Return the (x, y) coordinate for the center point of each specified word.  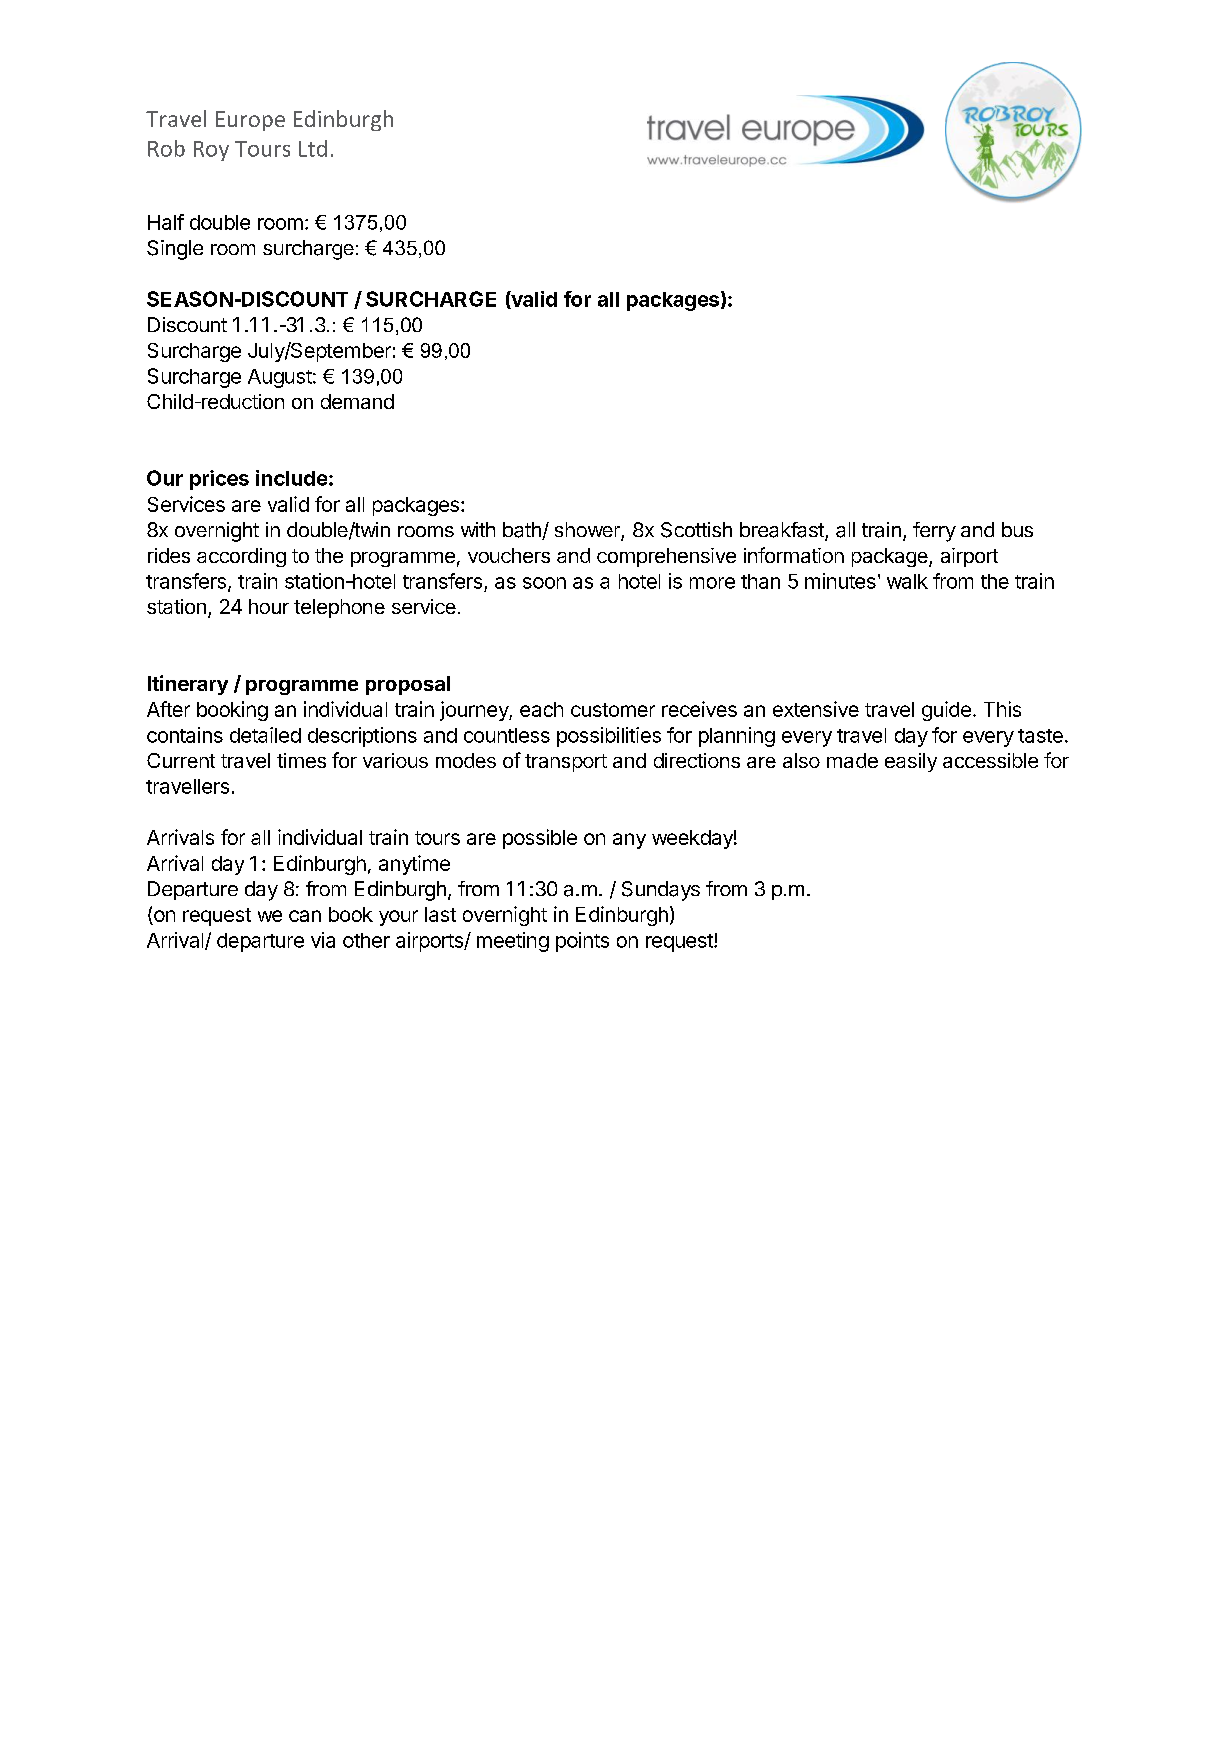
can (305, 916)
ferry (934, 532)
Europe (250, 121)
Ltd (313, 148)
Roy (211, 151)
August (280, 378)
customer (613, 710)
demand (357, 401)
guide (946, 711)
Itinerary (188, 685)
